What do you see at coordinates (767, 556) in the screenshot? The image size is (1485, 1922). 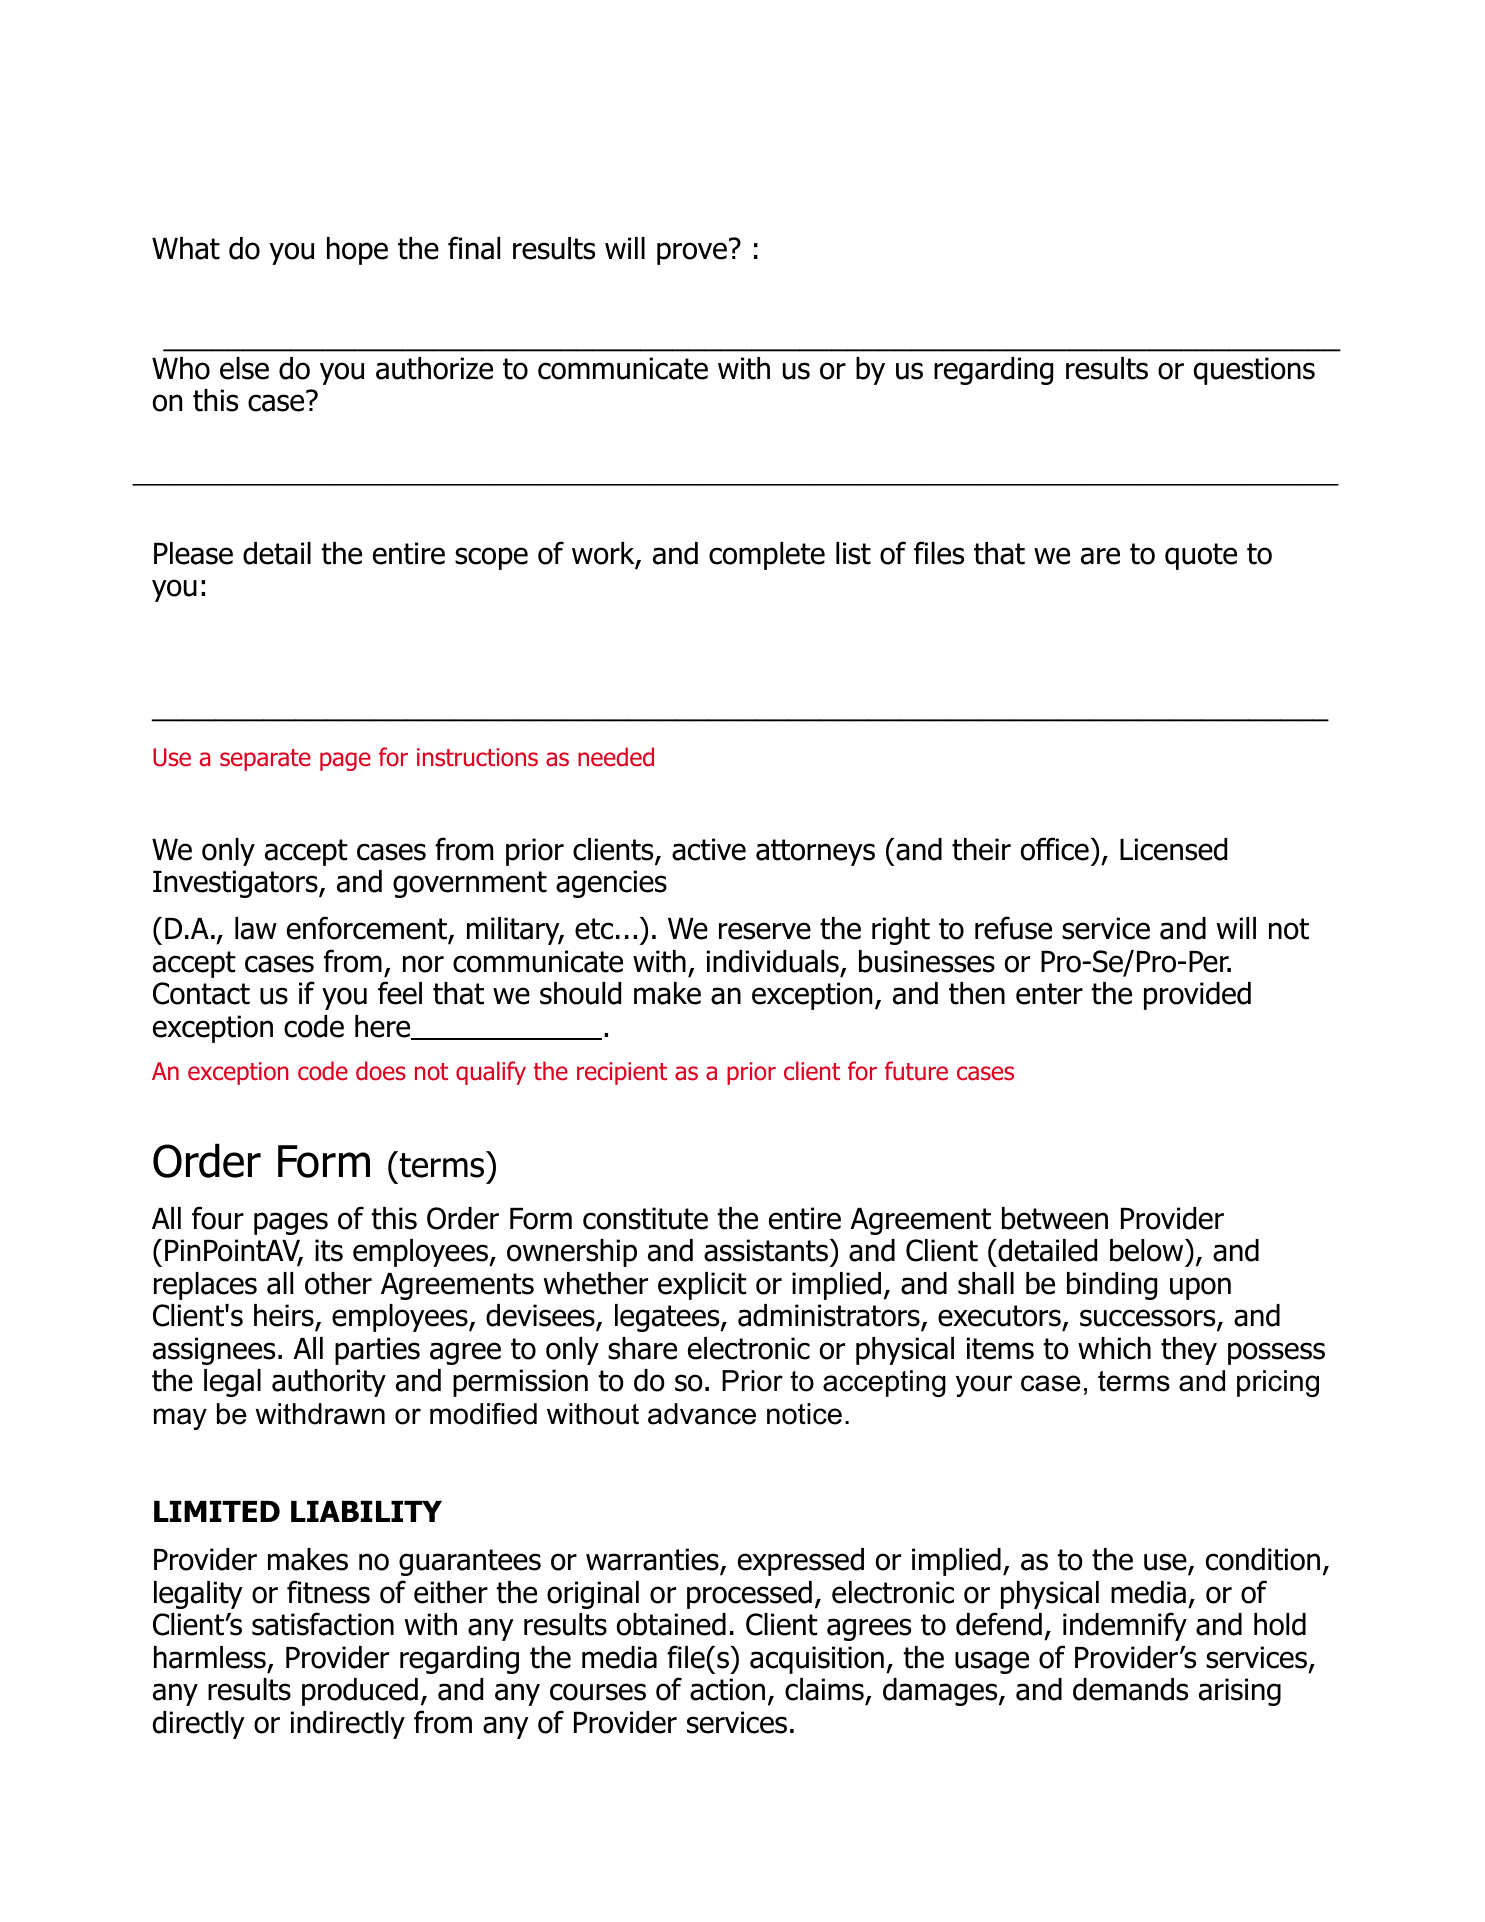 I see `complete` at bounding box center [767, 556].
